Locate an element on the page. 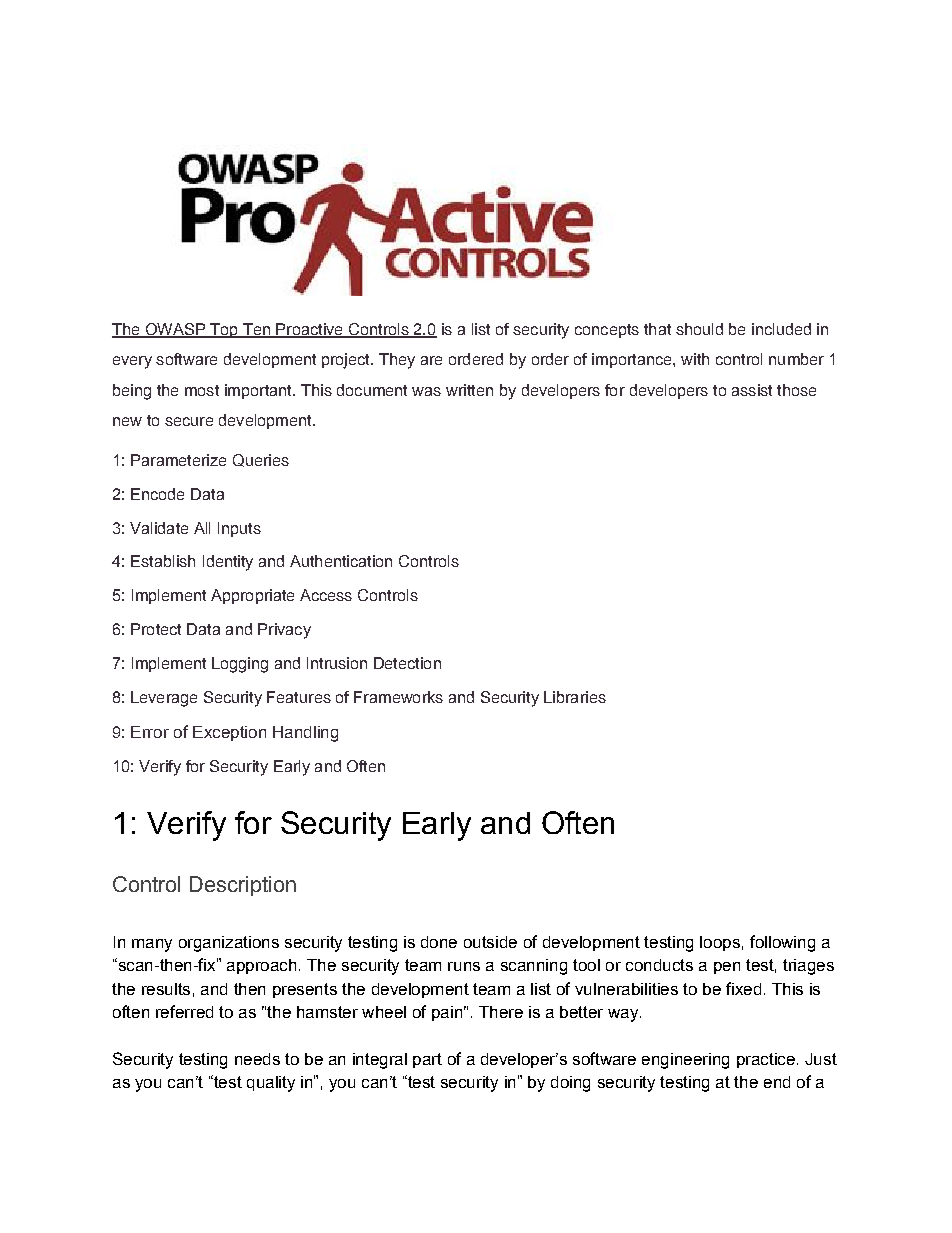 The width and height of the page is (952, 1233). Access is located at coordinates (326, 595).
